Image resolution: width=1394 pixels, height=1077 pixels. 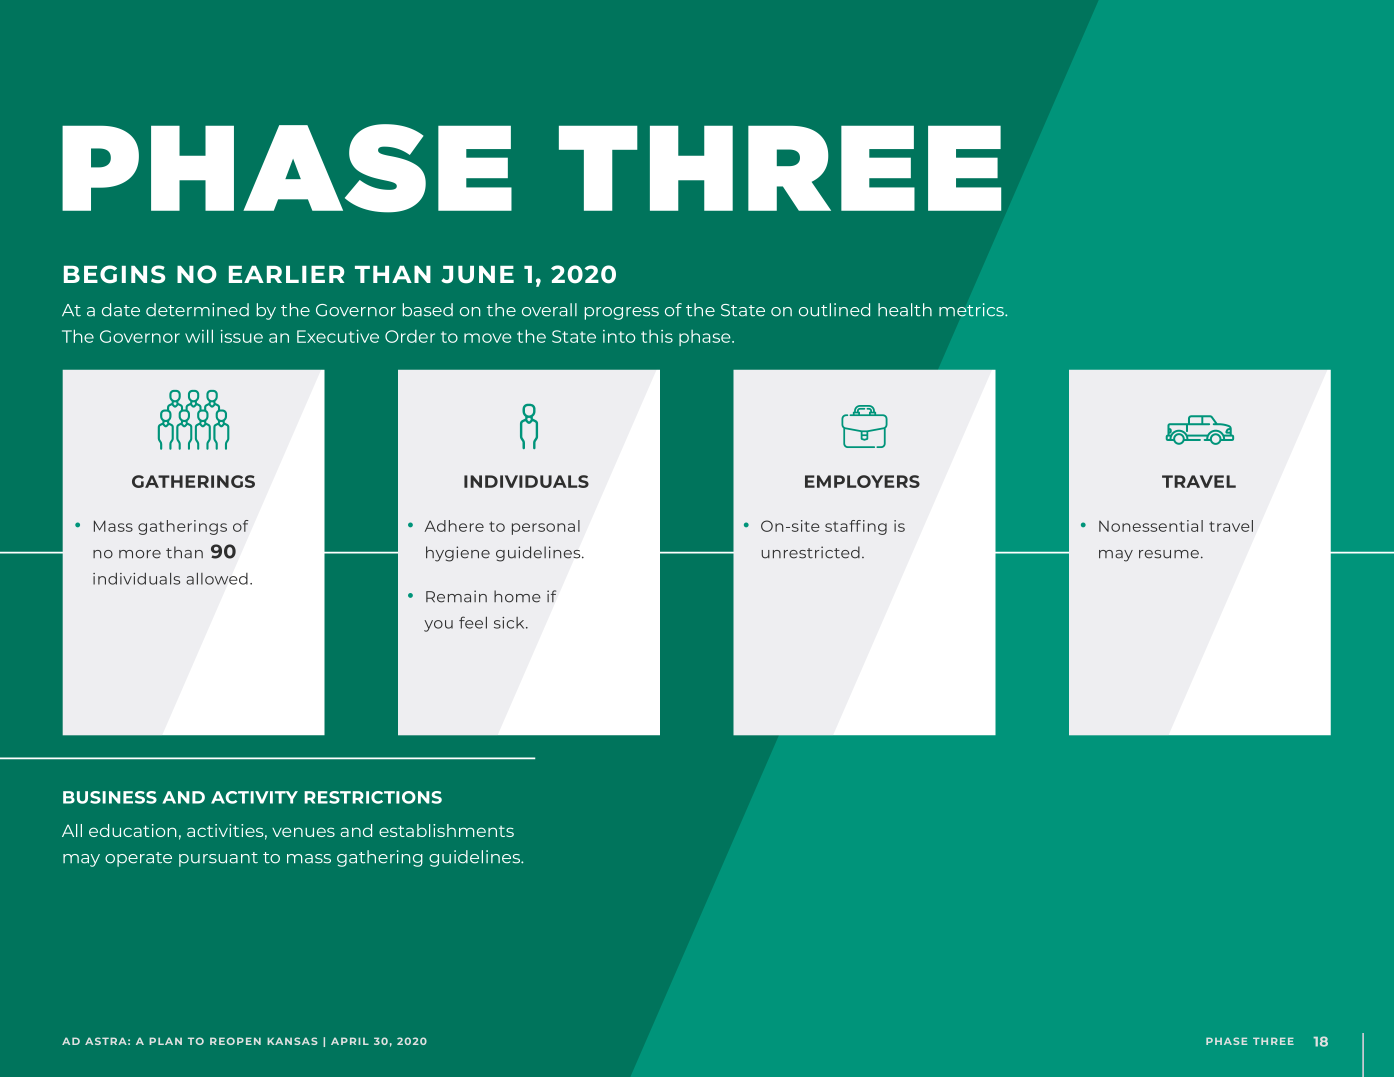 I want to click on ACTIVITY, so click(x=254, y=797).
